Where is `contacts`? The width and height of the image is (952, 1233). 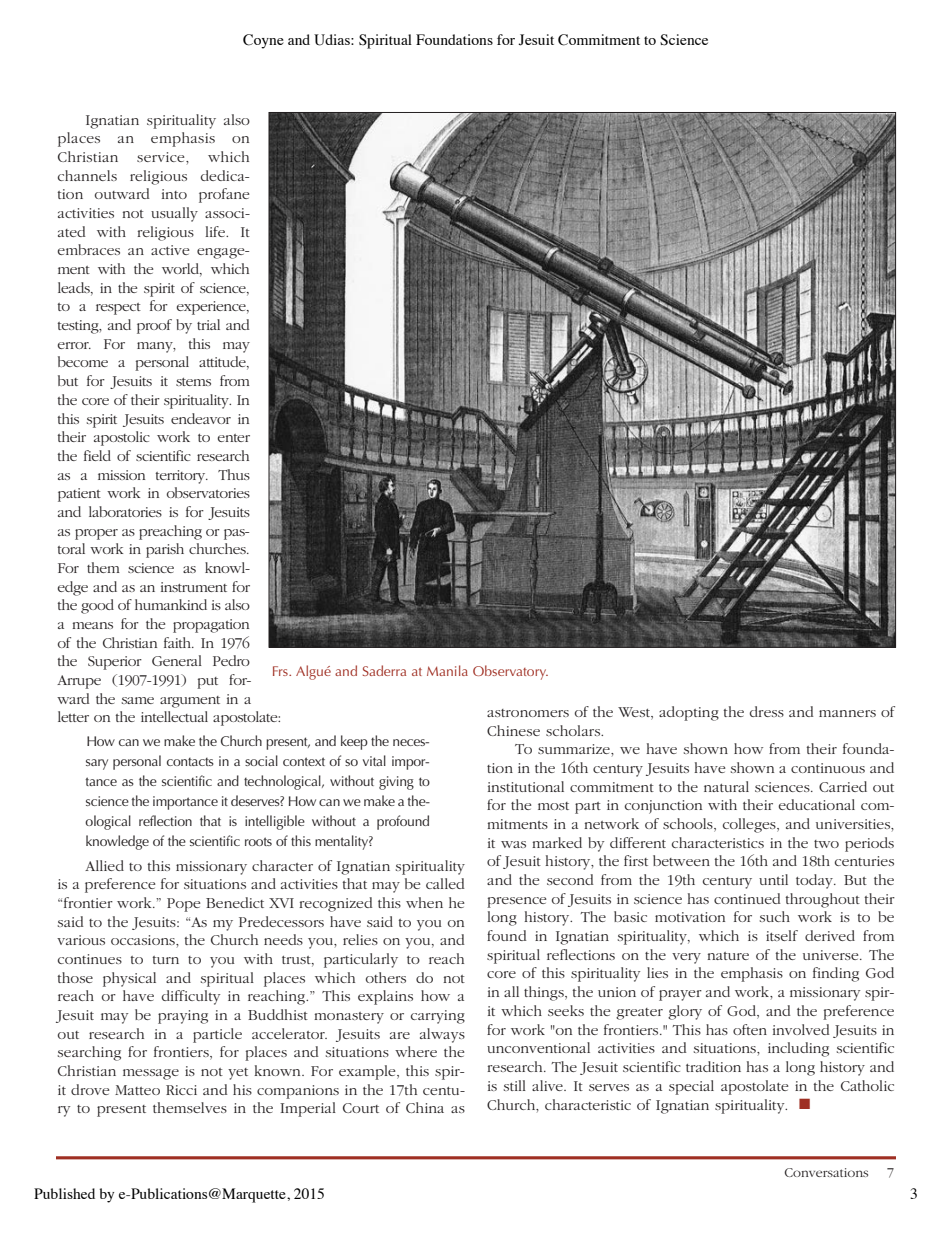
contacts is located at coordinates (190, 762).
